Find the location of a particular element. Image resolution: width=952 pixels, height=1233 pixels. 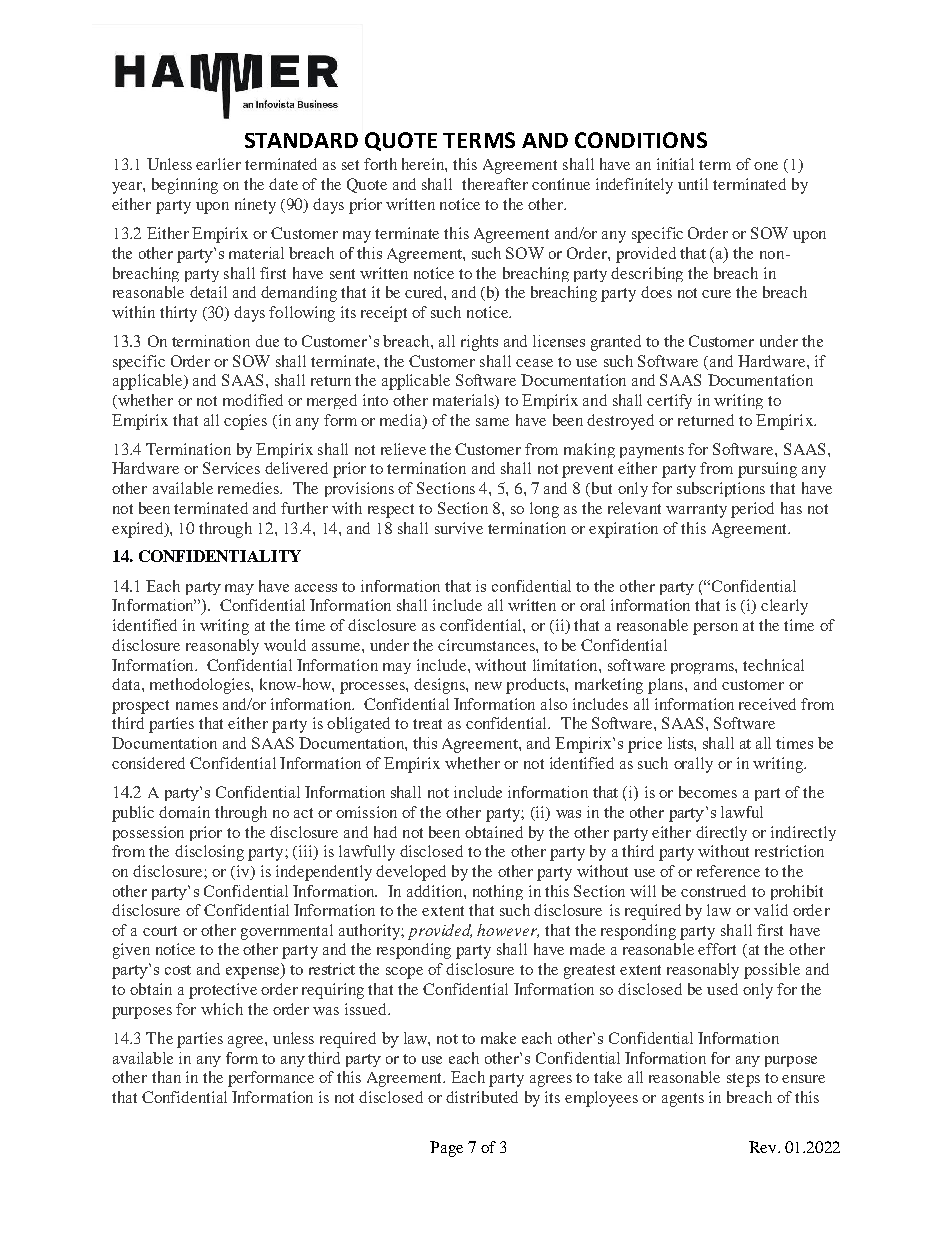

thereafter is located at coordinates (495, 184).
